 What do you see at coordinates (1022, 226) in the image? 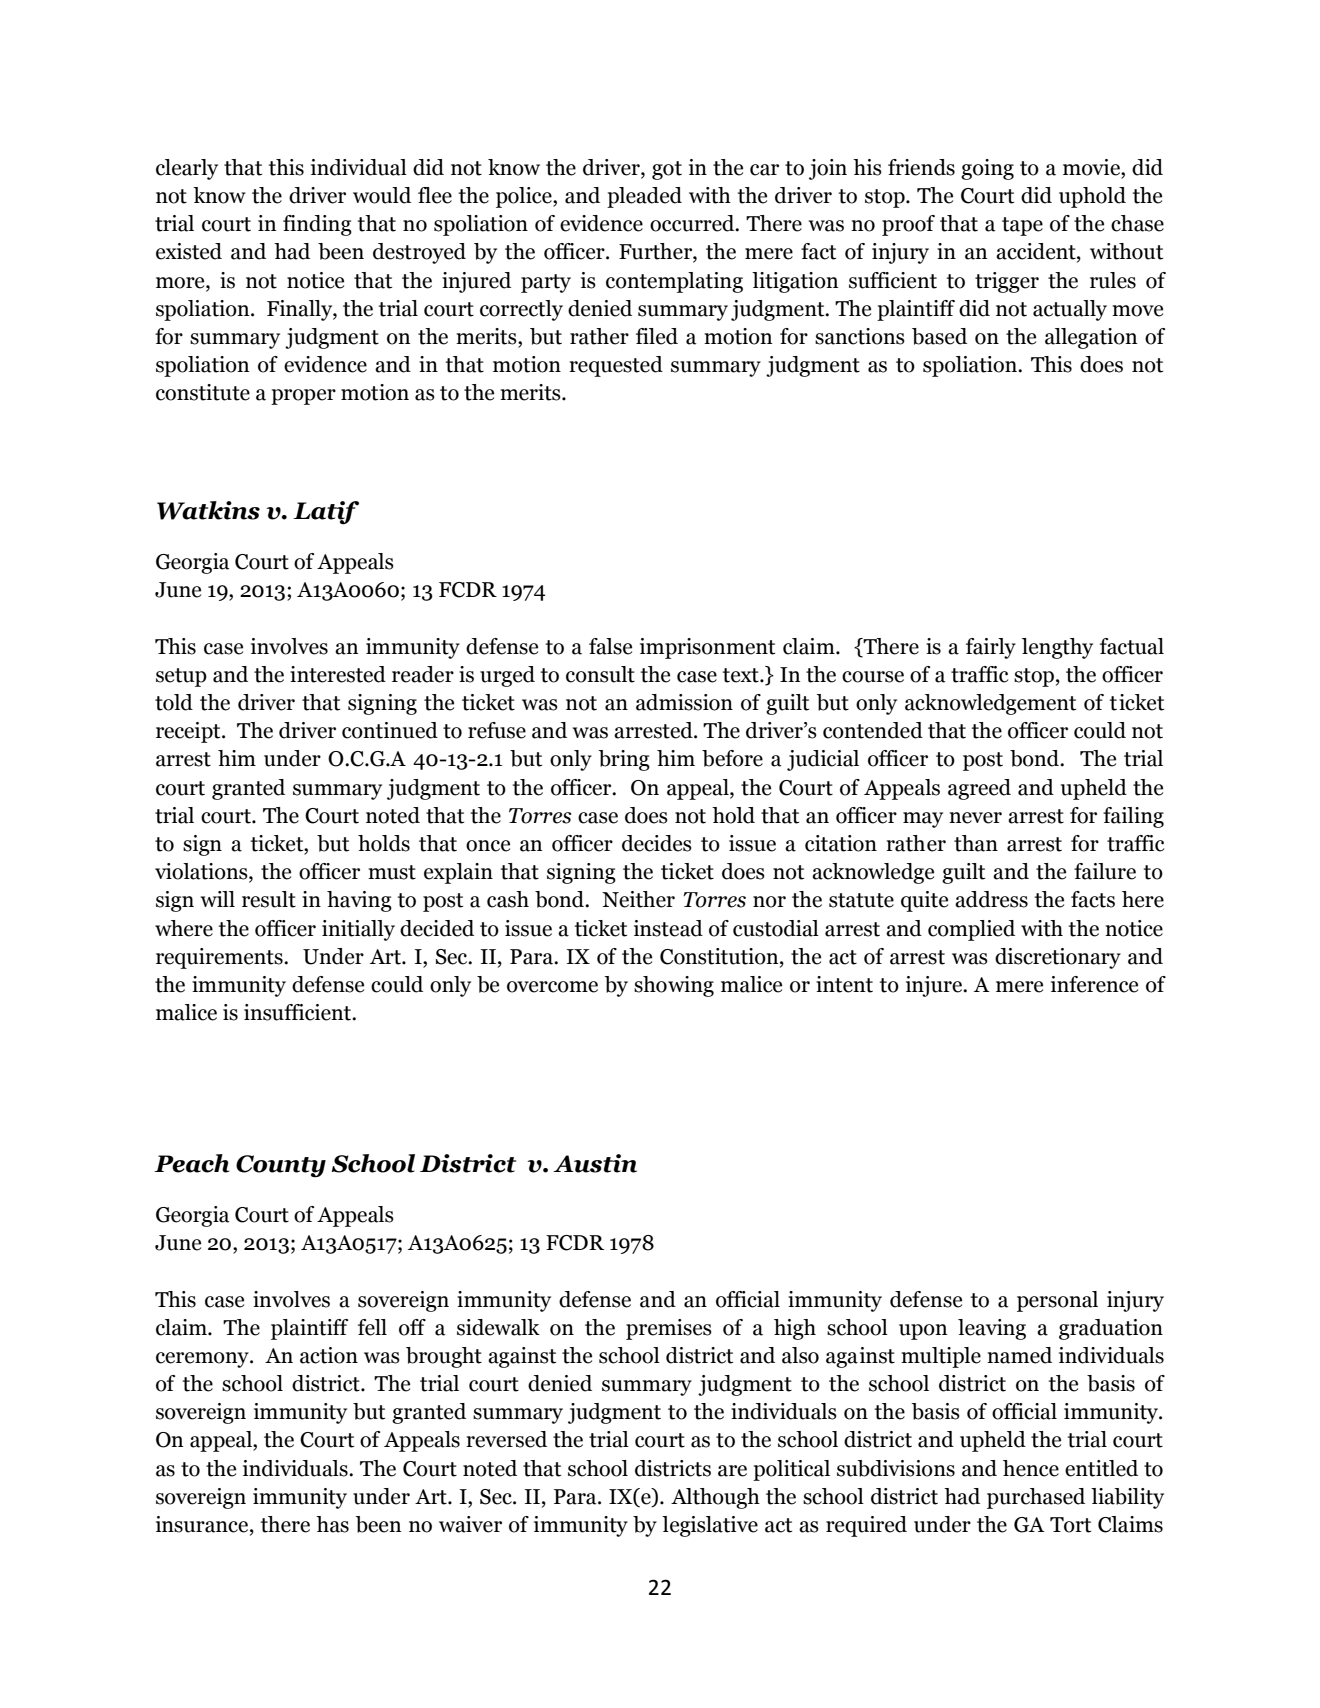
I see `tape` at bounding box center [1022, 226].
